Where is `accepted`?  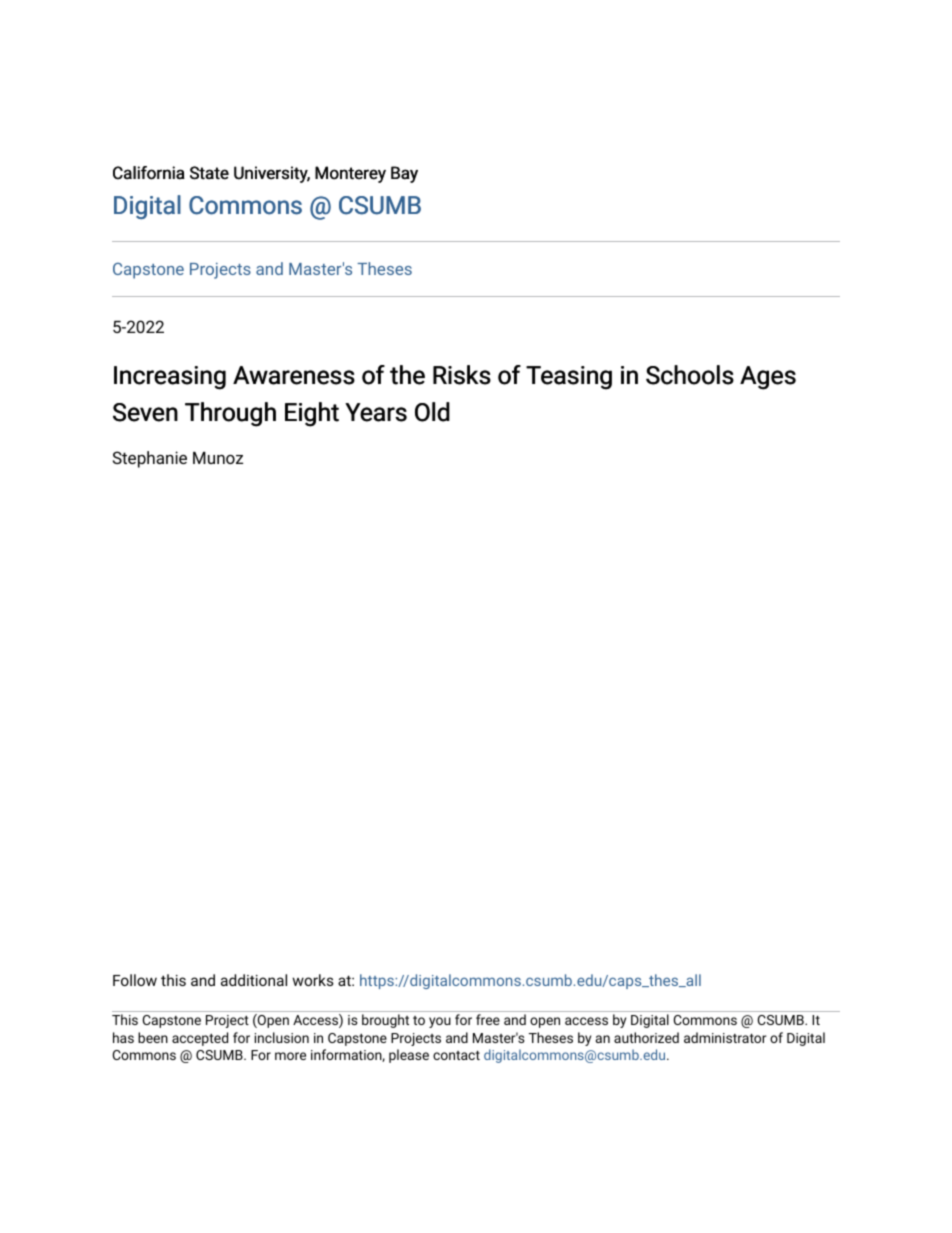 accepted is located at coordinates (200, 1039).
